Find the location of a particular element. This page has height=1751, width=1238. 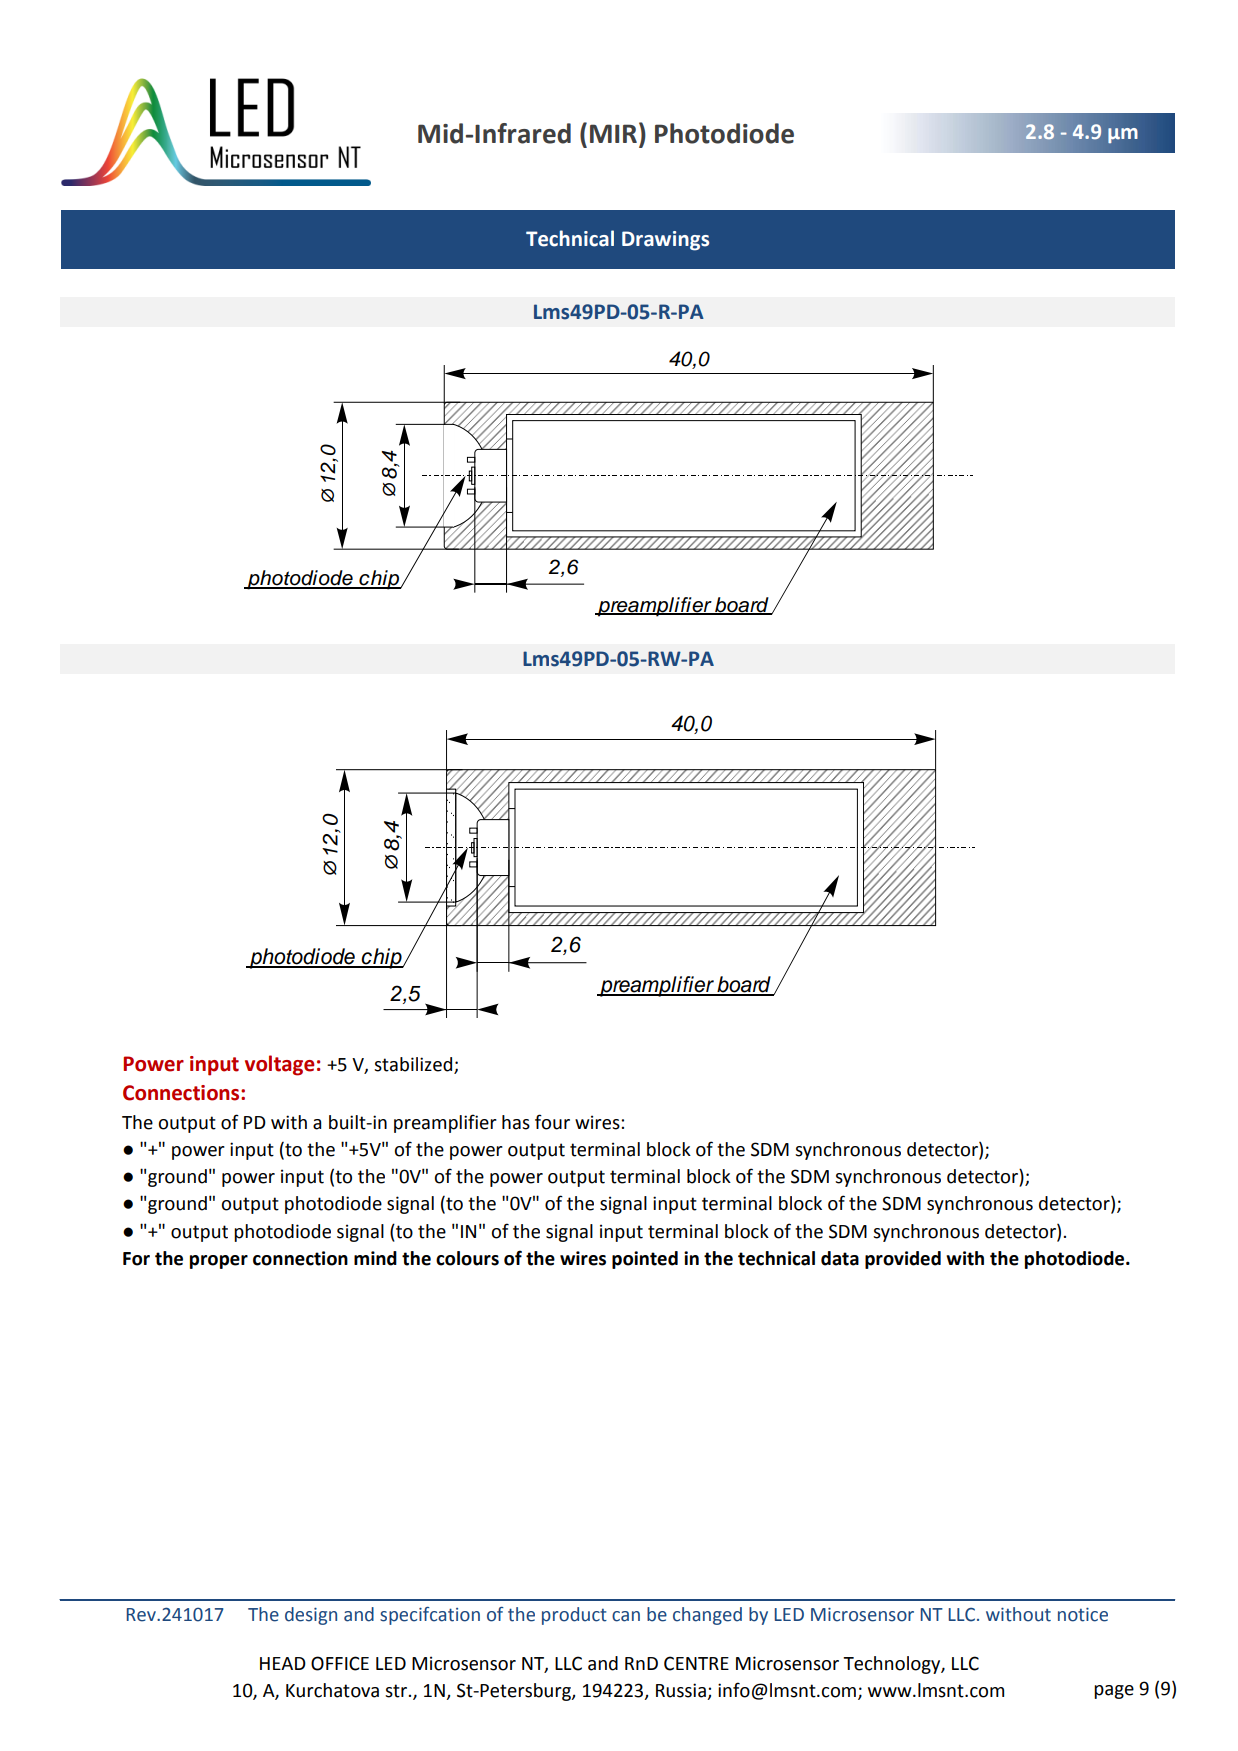

Drawings is located at coordinates (665, 241).
